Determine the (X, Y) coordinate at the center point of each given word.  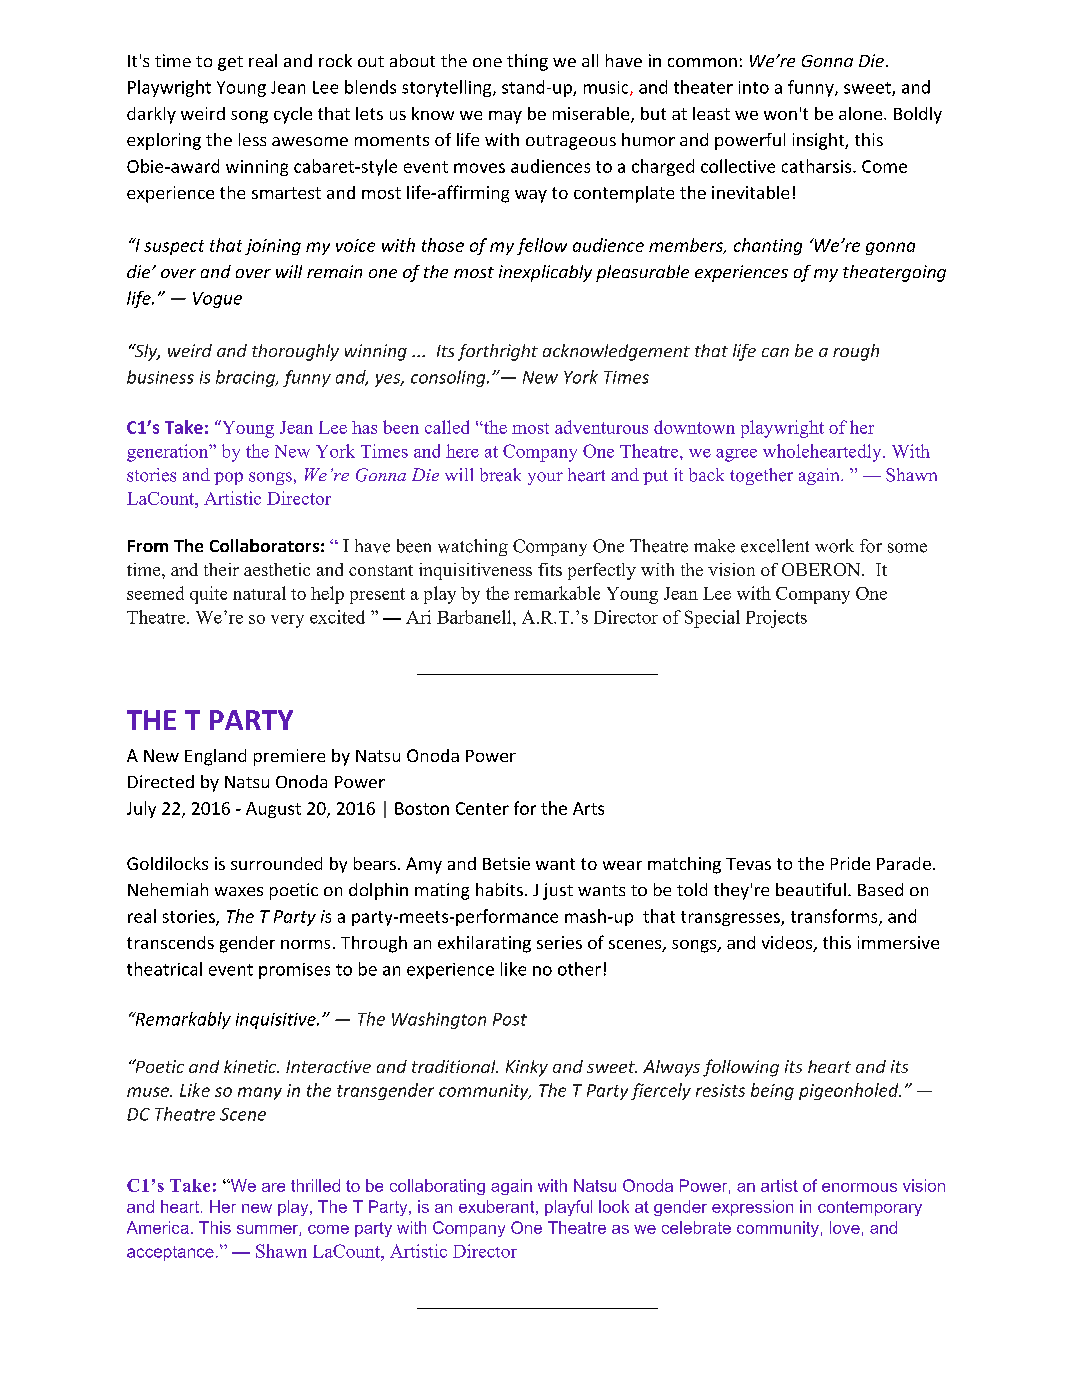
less (252, 139)
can (775, 352)
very (287, 621)
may (505, 117)
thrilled (315, 1185)
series (559, 942)
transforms (835, 917)
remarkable (557, 593)
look (614, 1206)
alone (862, 113)
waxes (239, 891)
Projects (776, 619)
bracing (246, 378)
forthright (498, 352)
